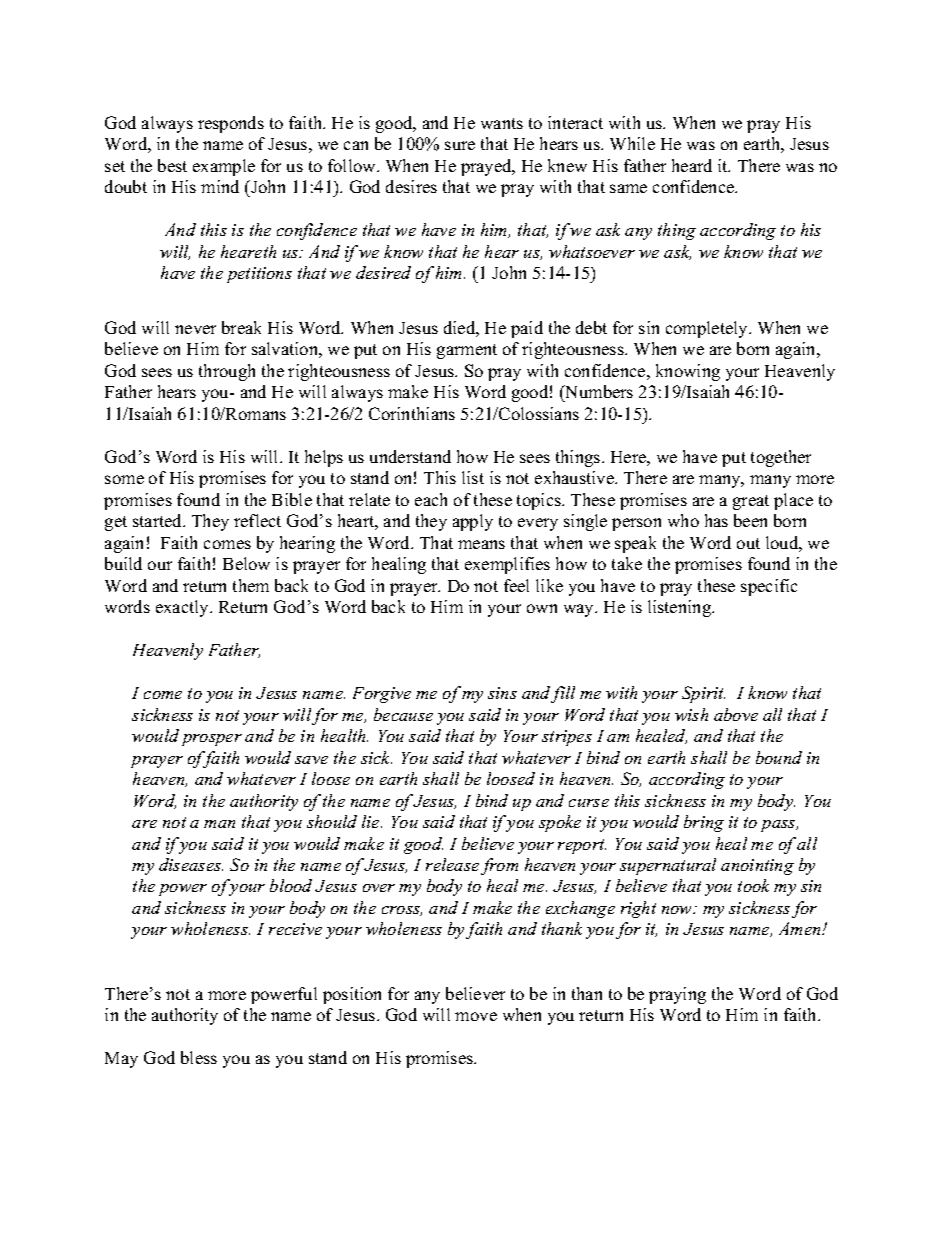 The image size is (952, 1233). I want to click on completely, so click(708, 329).
